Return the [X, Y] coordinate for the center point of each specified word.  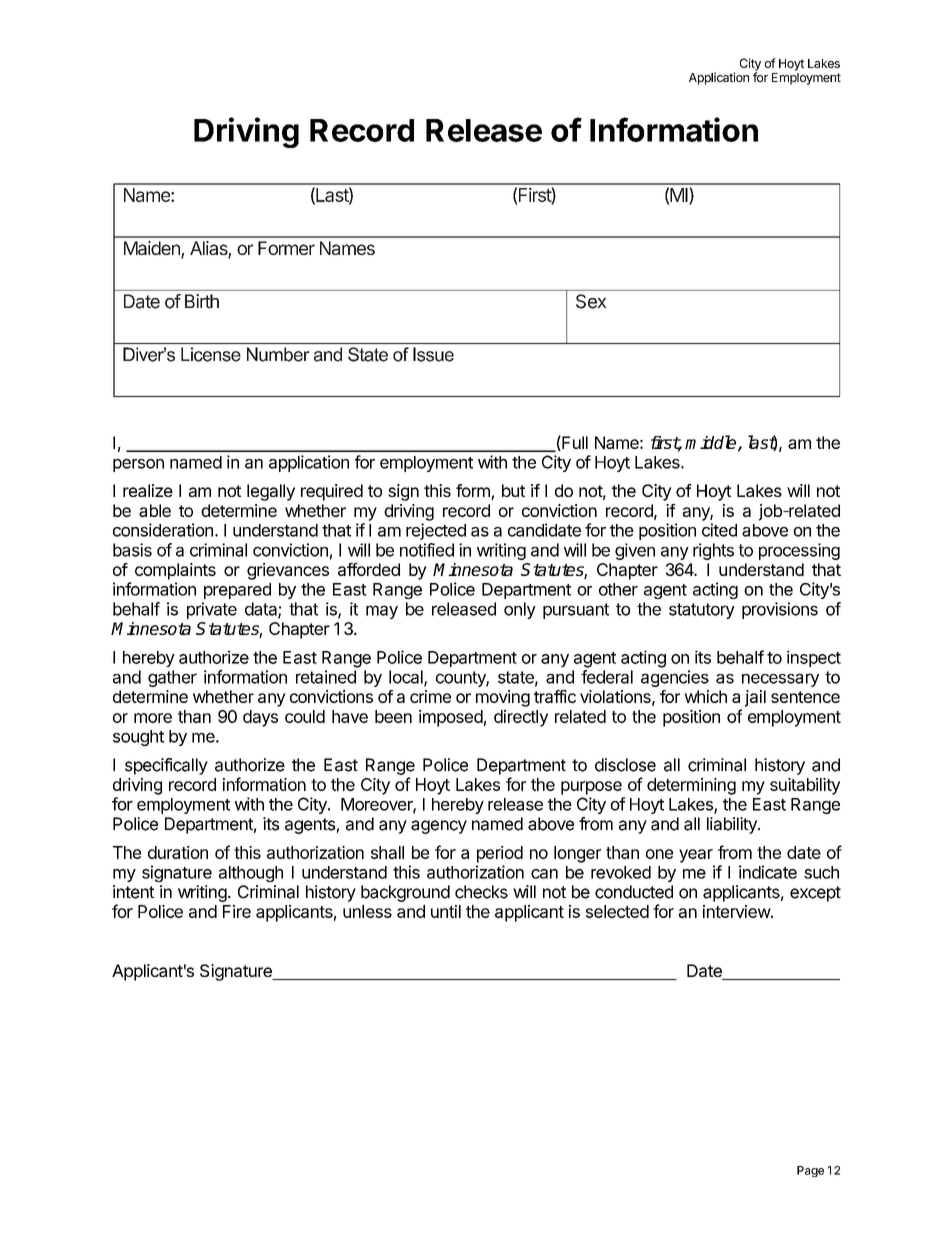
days [260, 718]
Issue [433, 354]
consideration [163, 530]
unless [367, 911]
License [211, 354]
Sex [591, 301]
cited [719, 530]
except [815, 894]
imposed [451, 718]
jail [755, 698]
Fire [237, 911]
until [446, 911]
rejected [436, 531]
